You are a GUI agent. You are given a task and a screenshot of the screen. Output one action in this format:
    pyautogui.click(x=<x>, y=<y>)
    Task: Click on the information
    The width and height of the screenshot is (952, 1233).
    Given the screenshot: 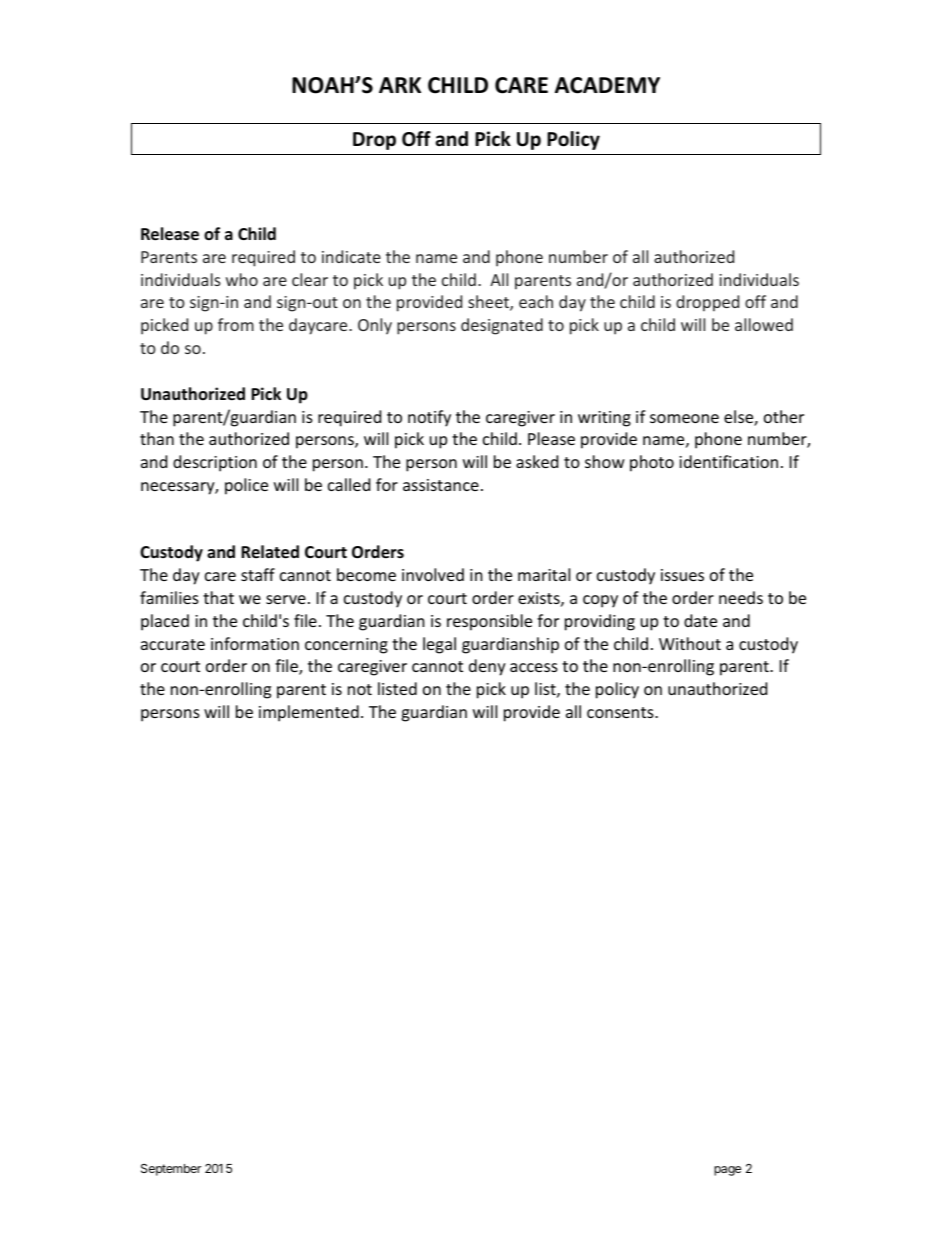 What is the action you would take?
    pyautogui.click(x=255, y=643)
